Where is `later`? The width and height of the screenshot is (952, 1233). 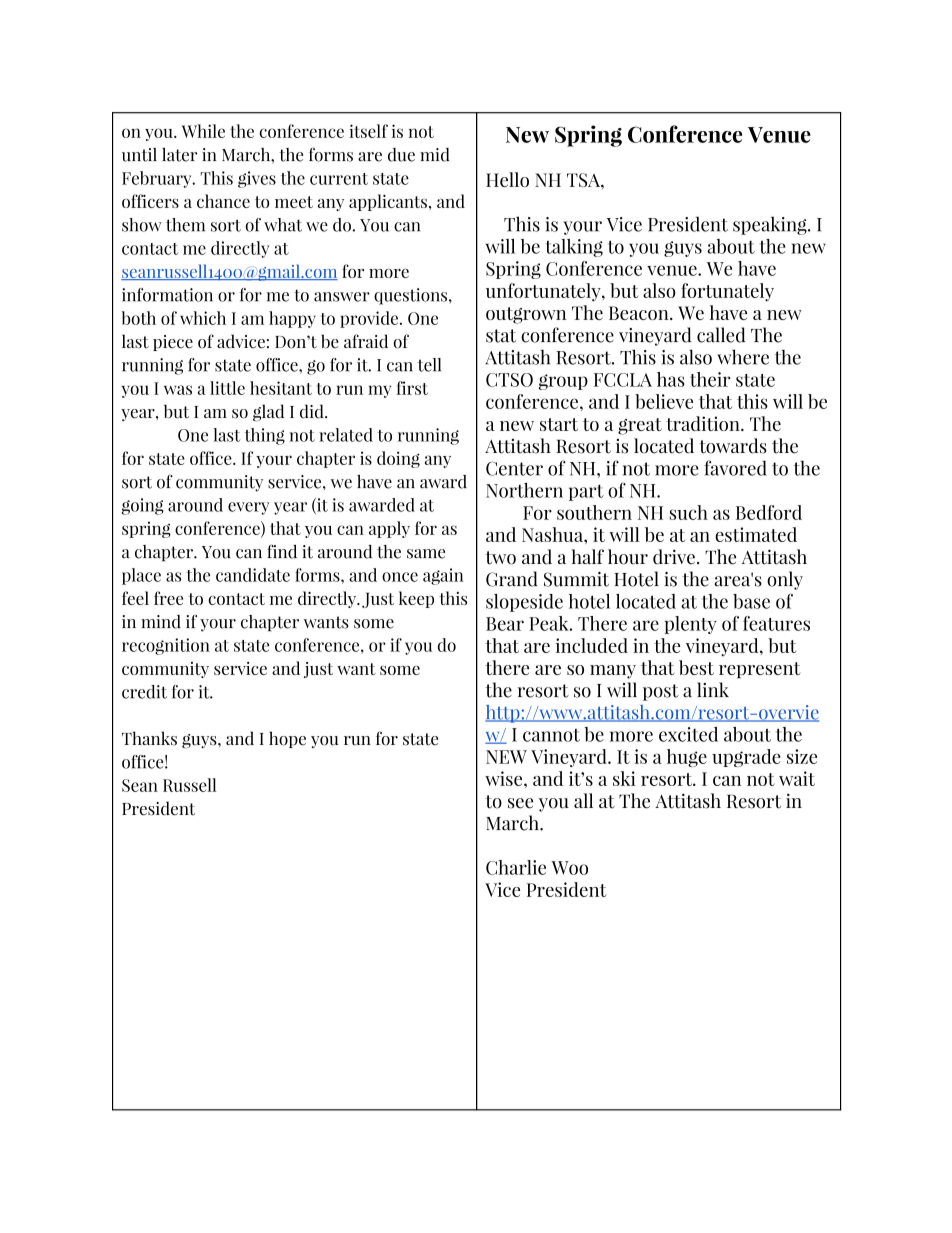
later is located at coordinates (180, 155).
